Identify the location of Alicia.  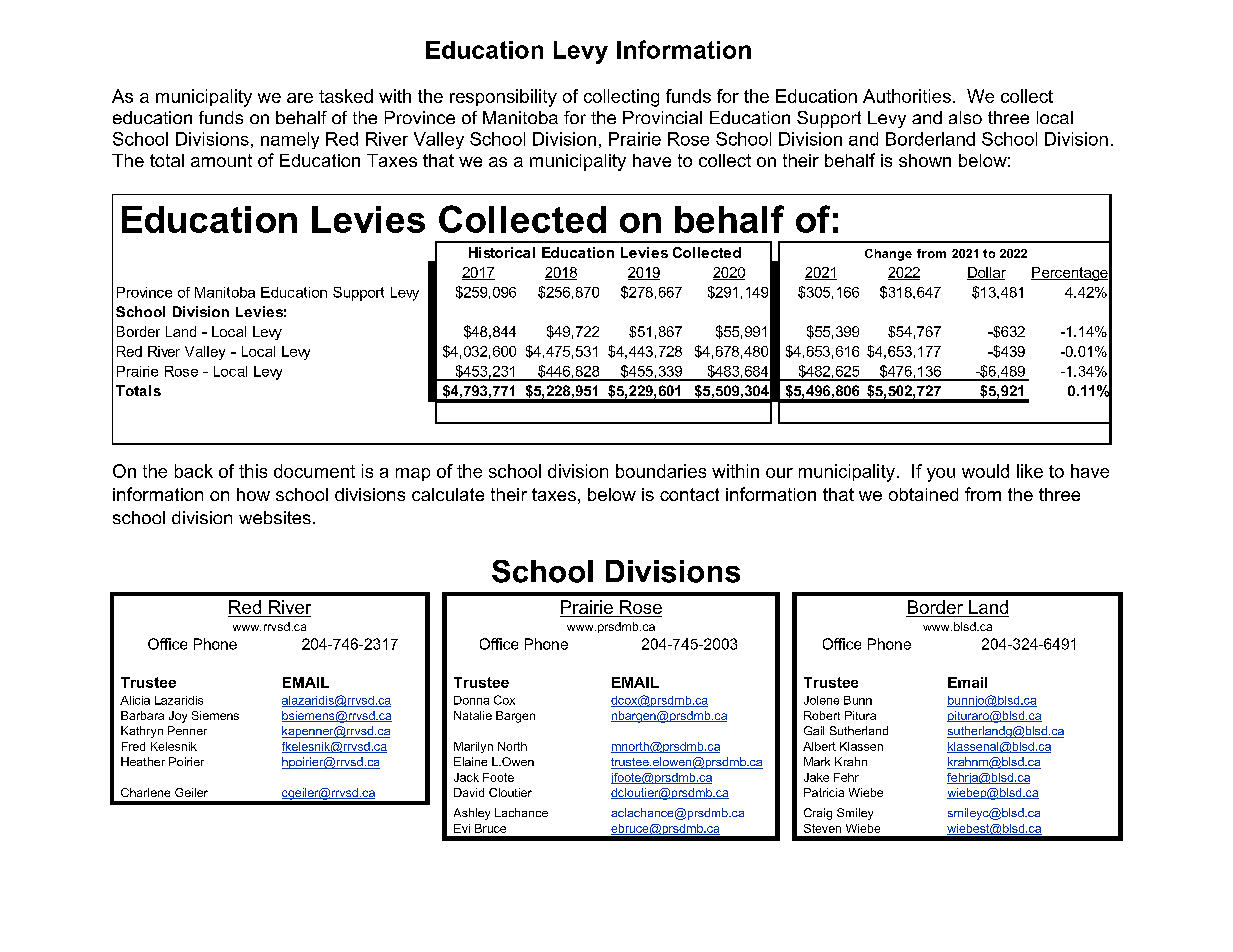
(135, 700).
